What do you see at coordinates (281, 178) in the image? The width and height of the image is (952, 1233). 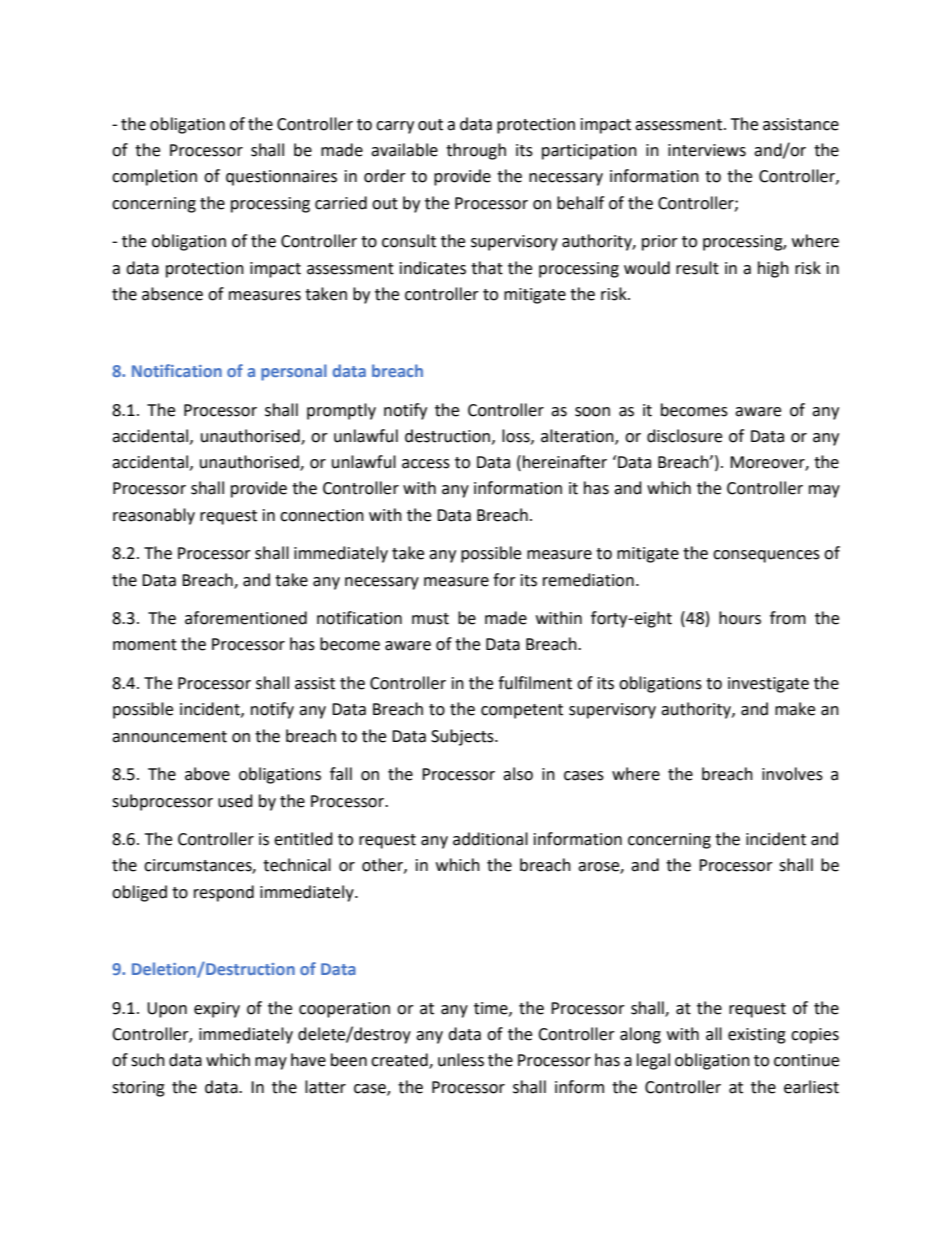 I see `questionnaires` at bounding box center [281, 178].
